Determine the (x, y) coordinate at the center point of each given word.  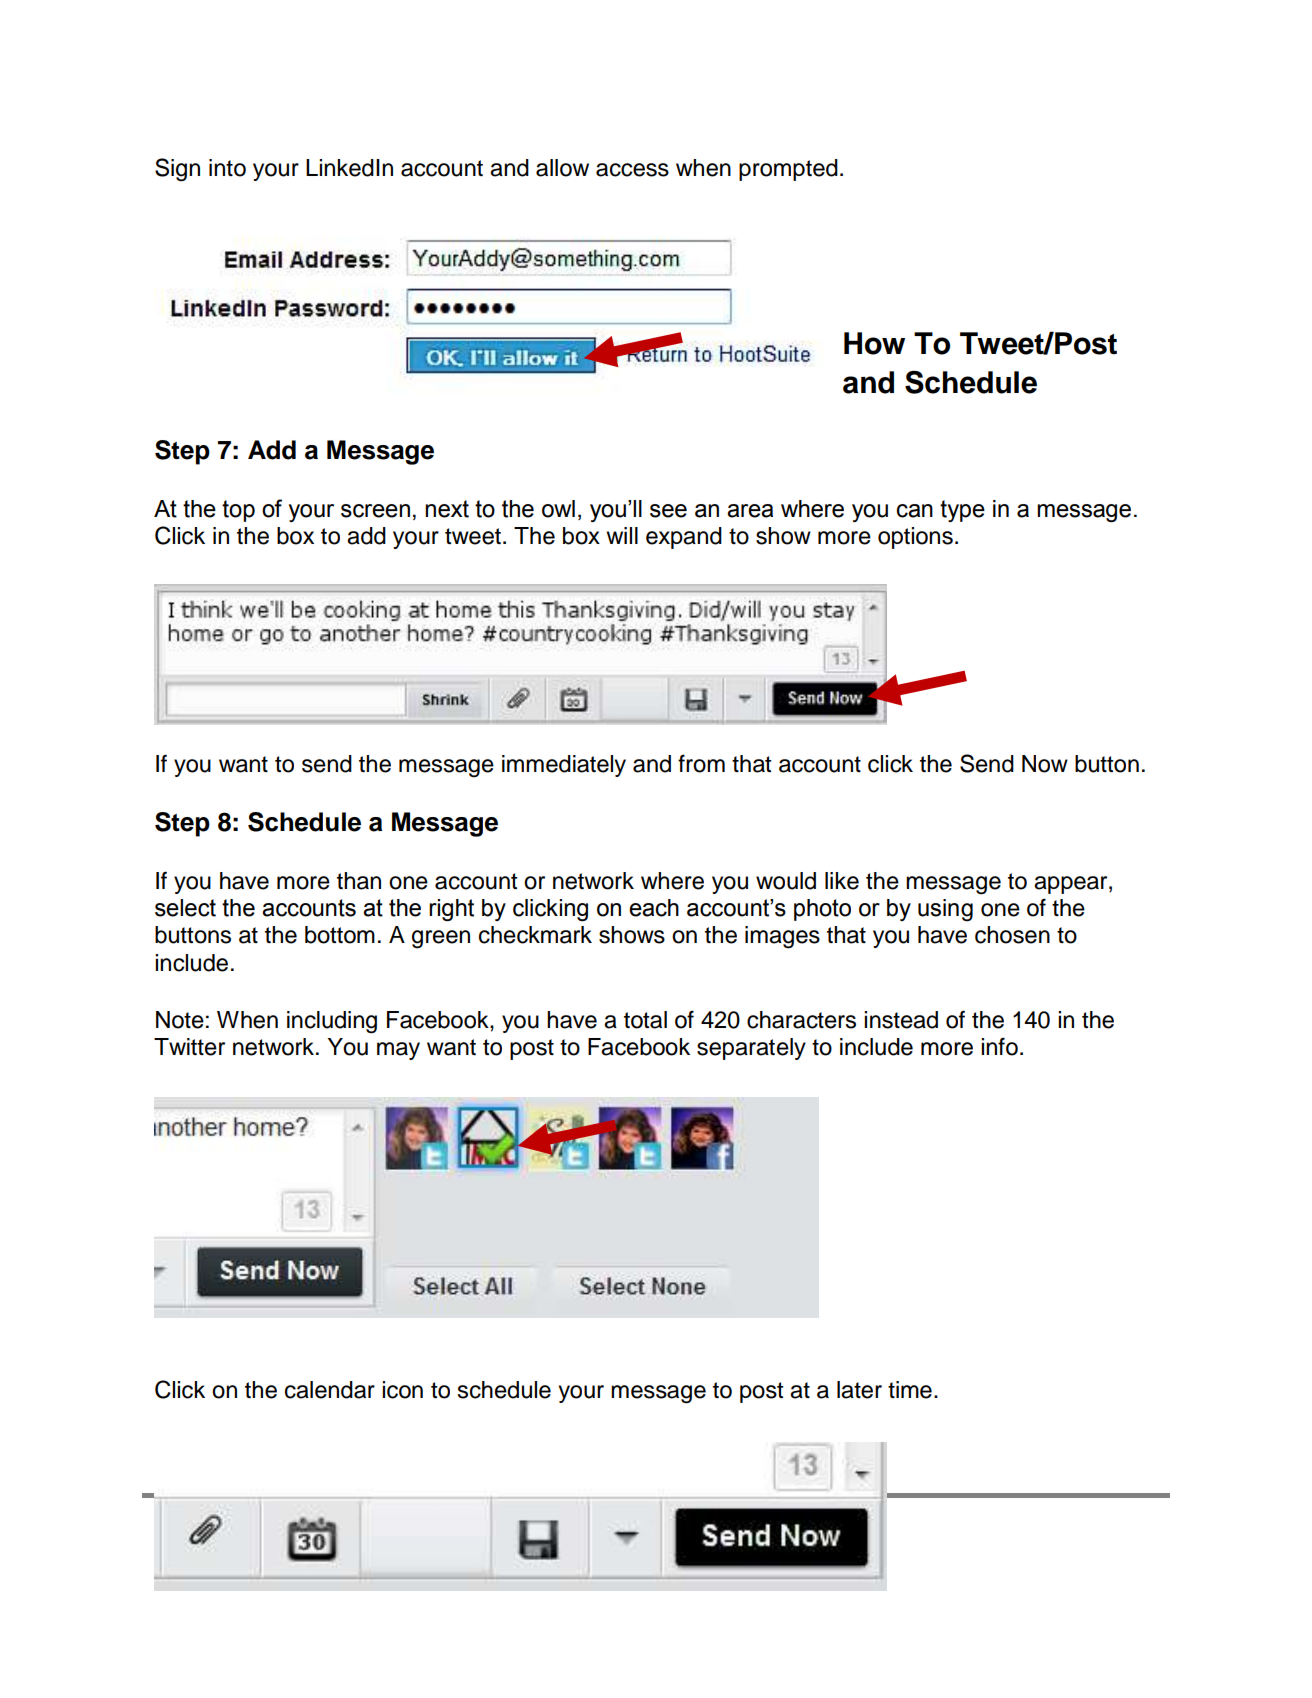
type (962, 511)
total (645, 1020)
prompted (788, 170)
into (227, 168)
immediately (564, 766)
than (359, 881)
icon (402, 1390)
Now (1045, 764)
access (632, 170)
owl (558, 509)
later (859, 1390)
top (238, 511)
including (332, 1022)
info (999, 1046)
